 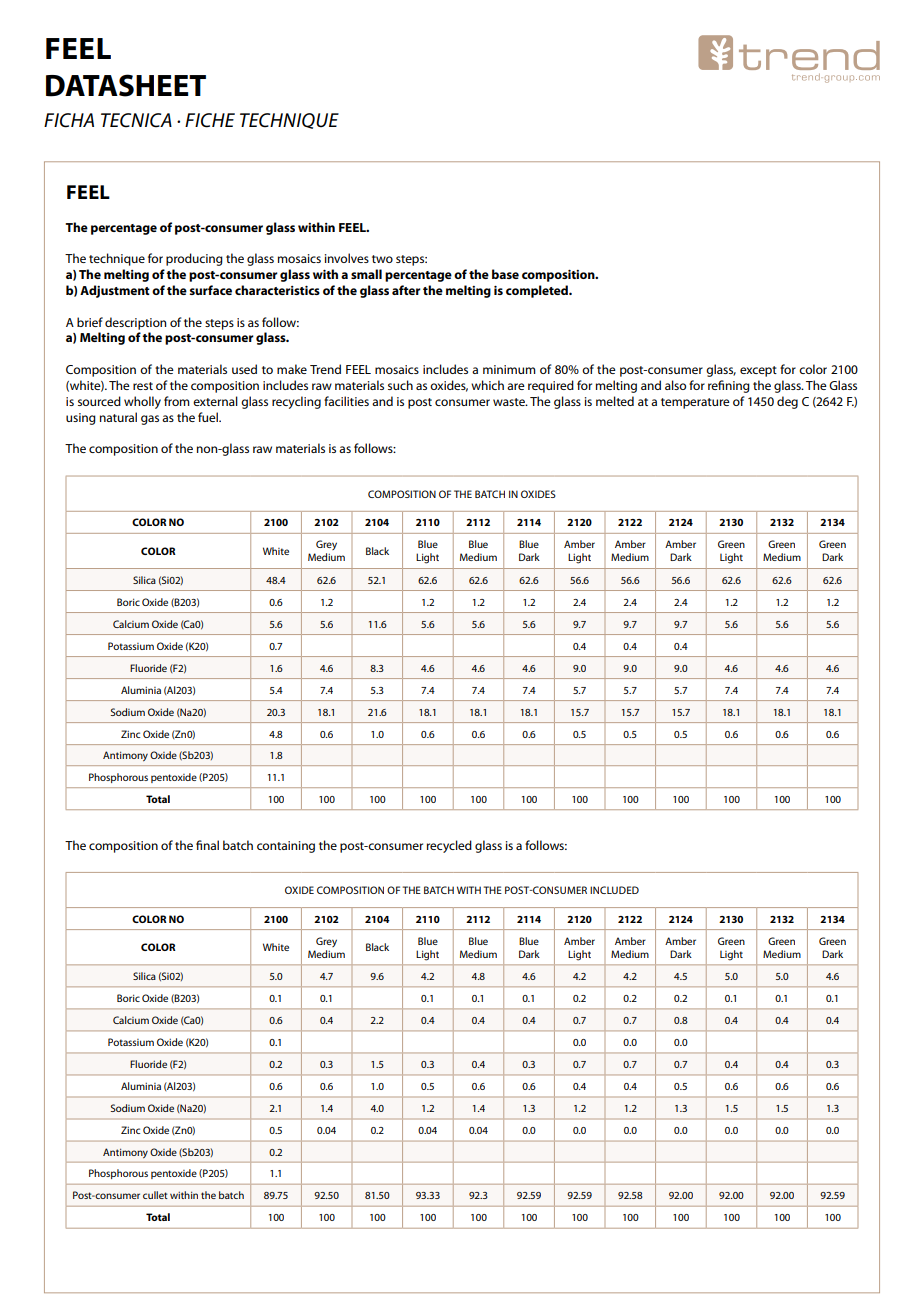 What do you see at coordinates (675, 385) in the screenshot?
I see `also` at bounding box center [675, 385].
